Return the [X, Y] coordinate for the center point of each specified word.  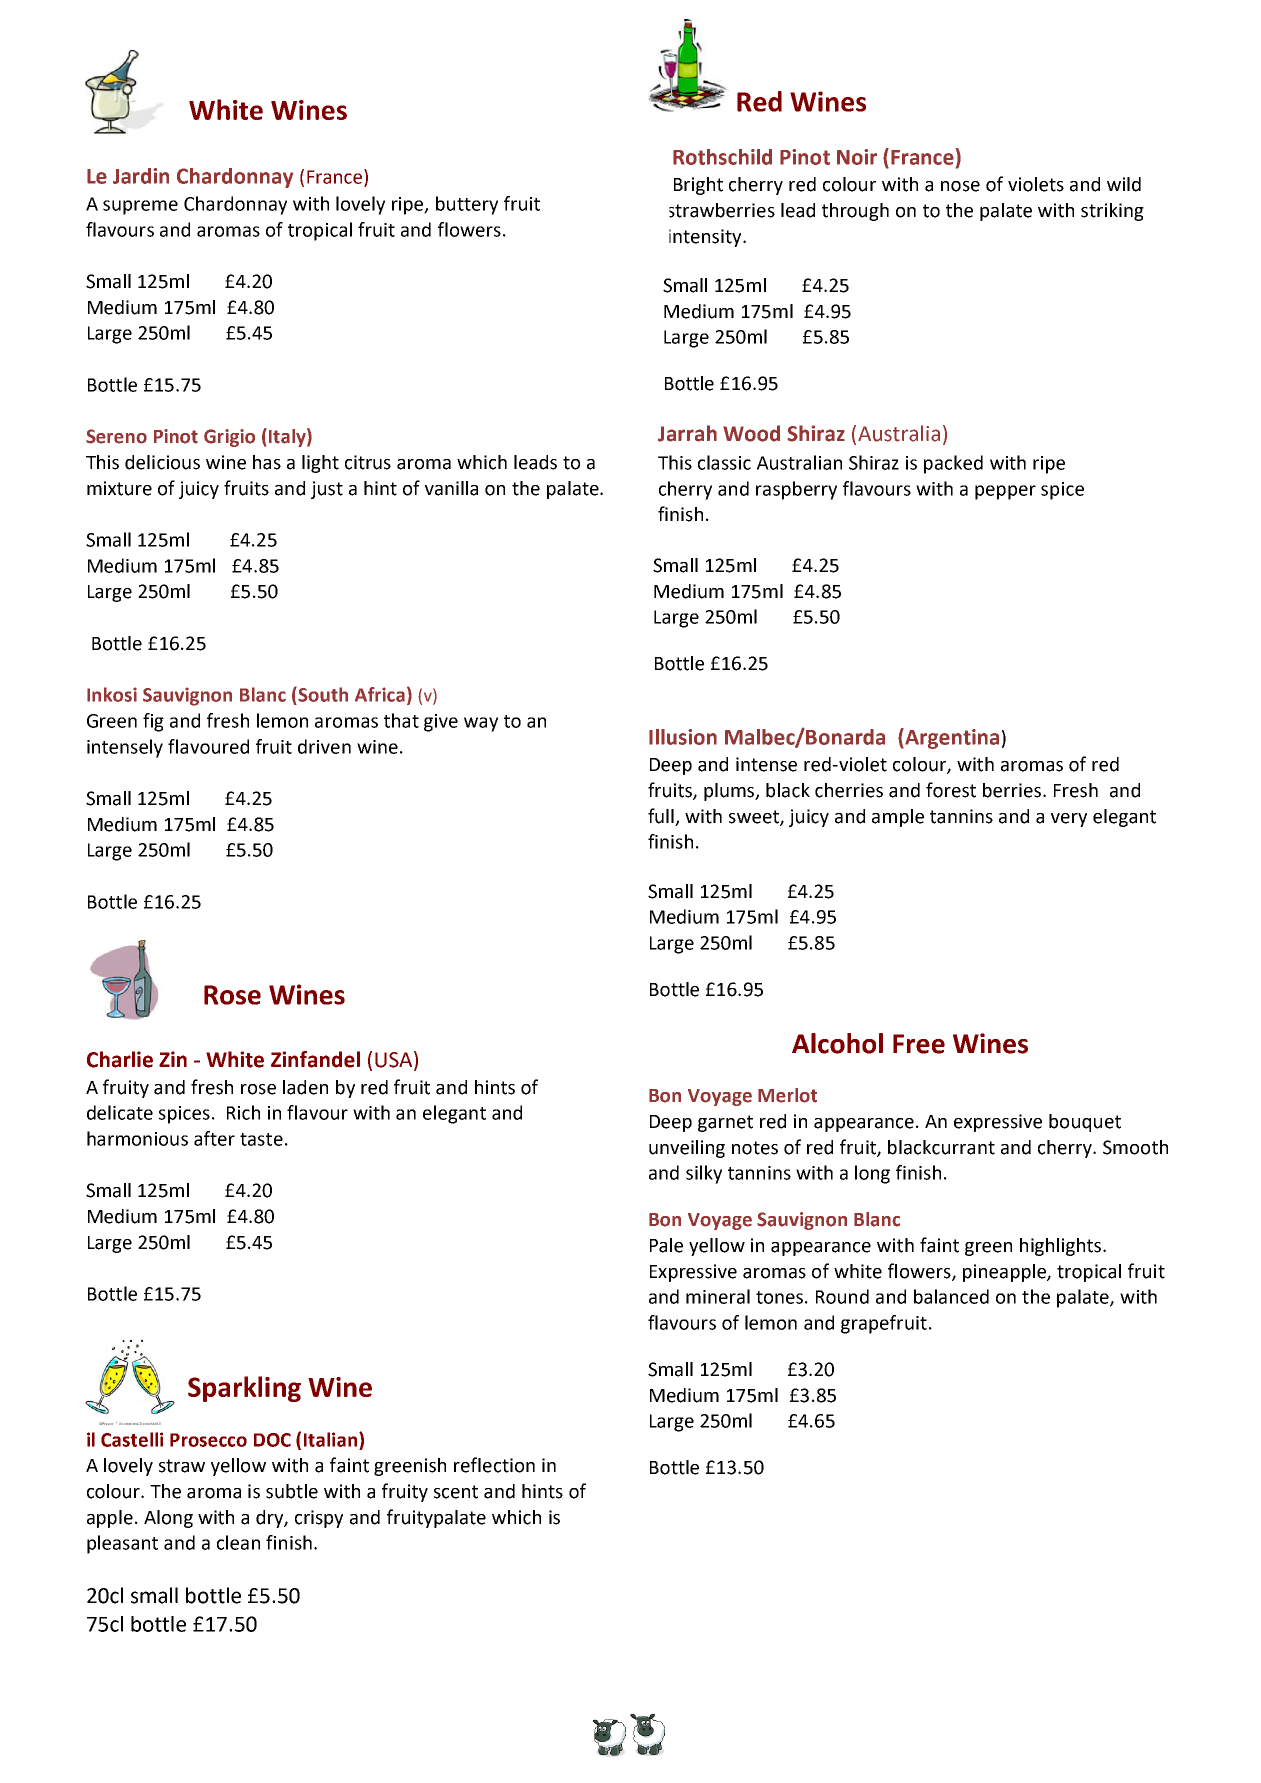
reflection [494, 1465]
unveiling [687, 1149]
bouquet [1085, 1123]
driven [324, 746]
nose [960, 186]
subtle [292, 1491]
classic [724, 462]
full [662, 817]
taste [261, 1139]
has [267, 462]
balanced [951, 1296]
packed [953, 464]
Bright [698, 186]
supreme [140, 207]
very [1069, 820]
